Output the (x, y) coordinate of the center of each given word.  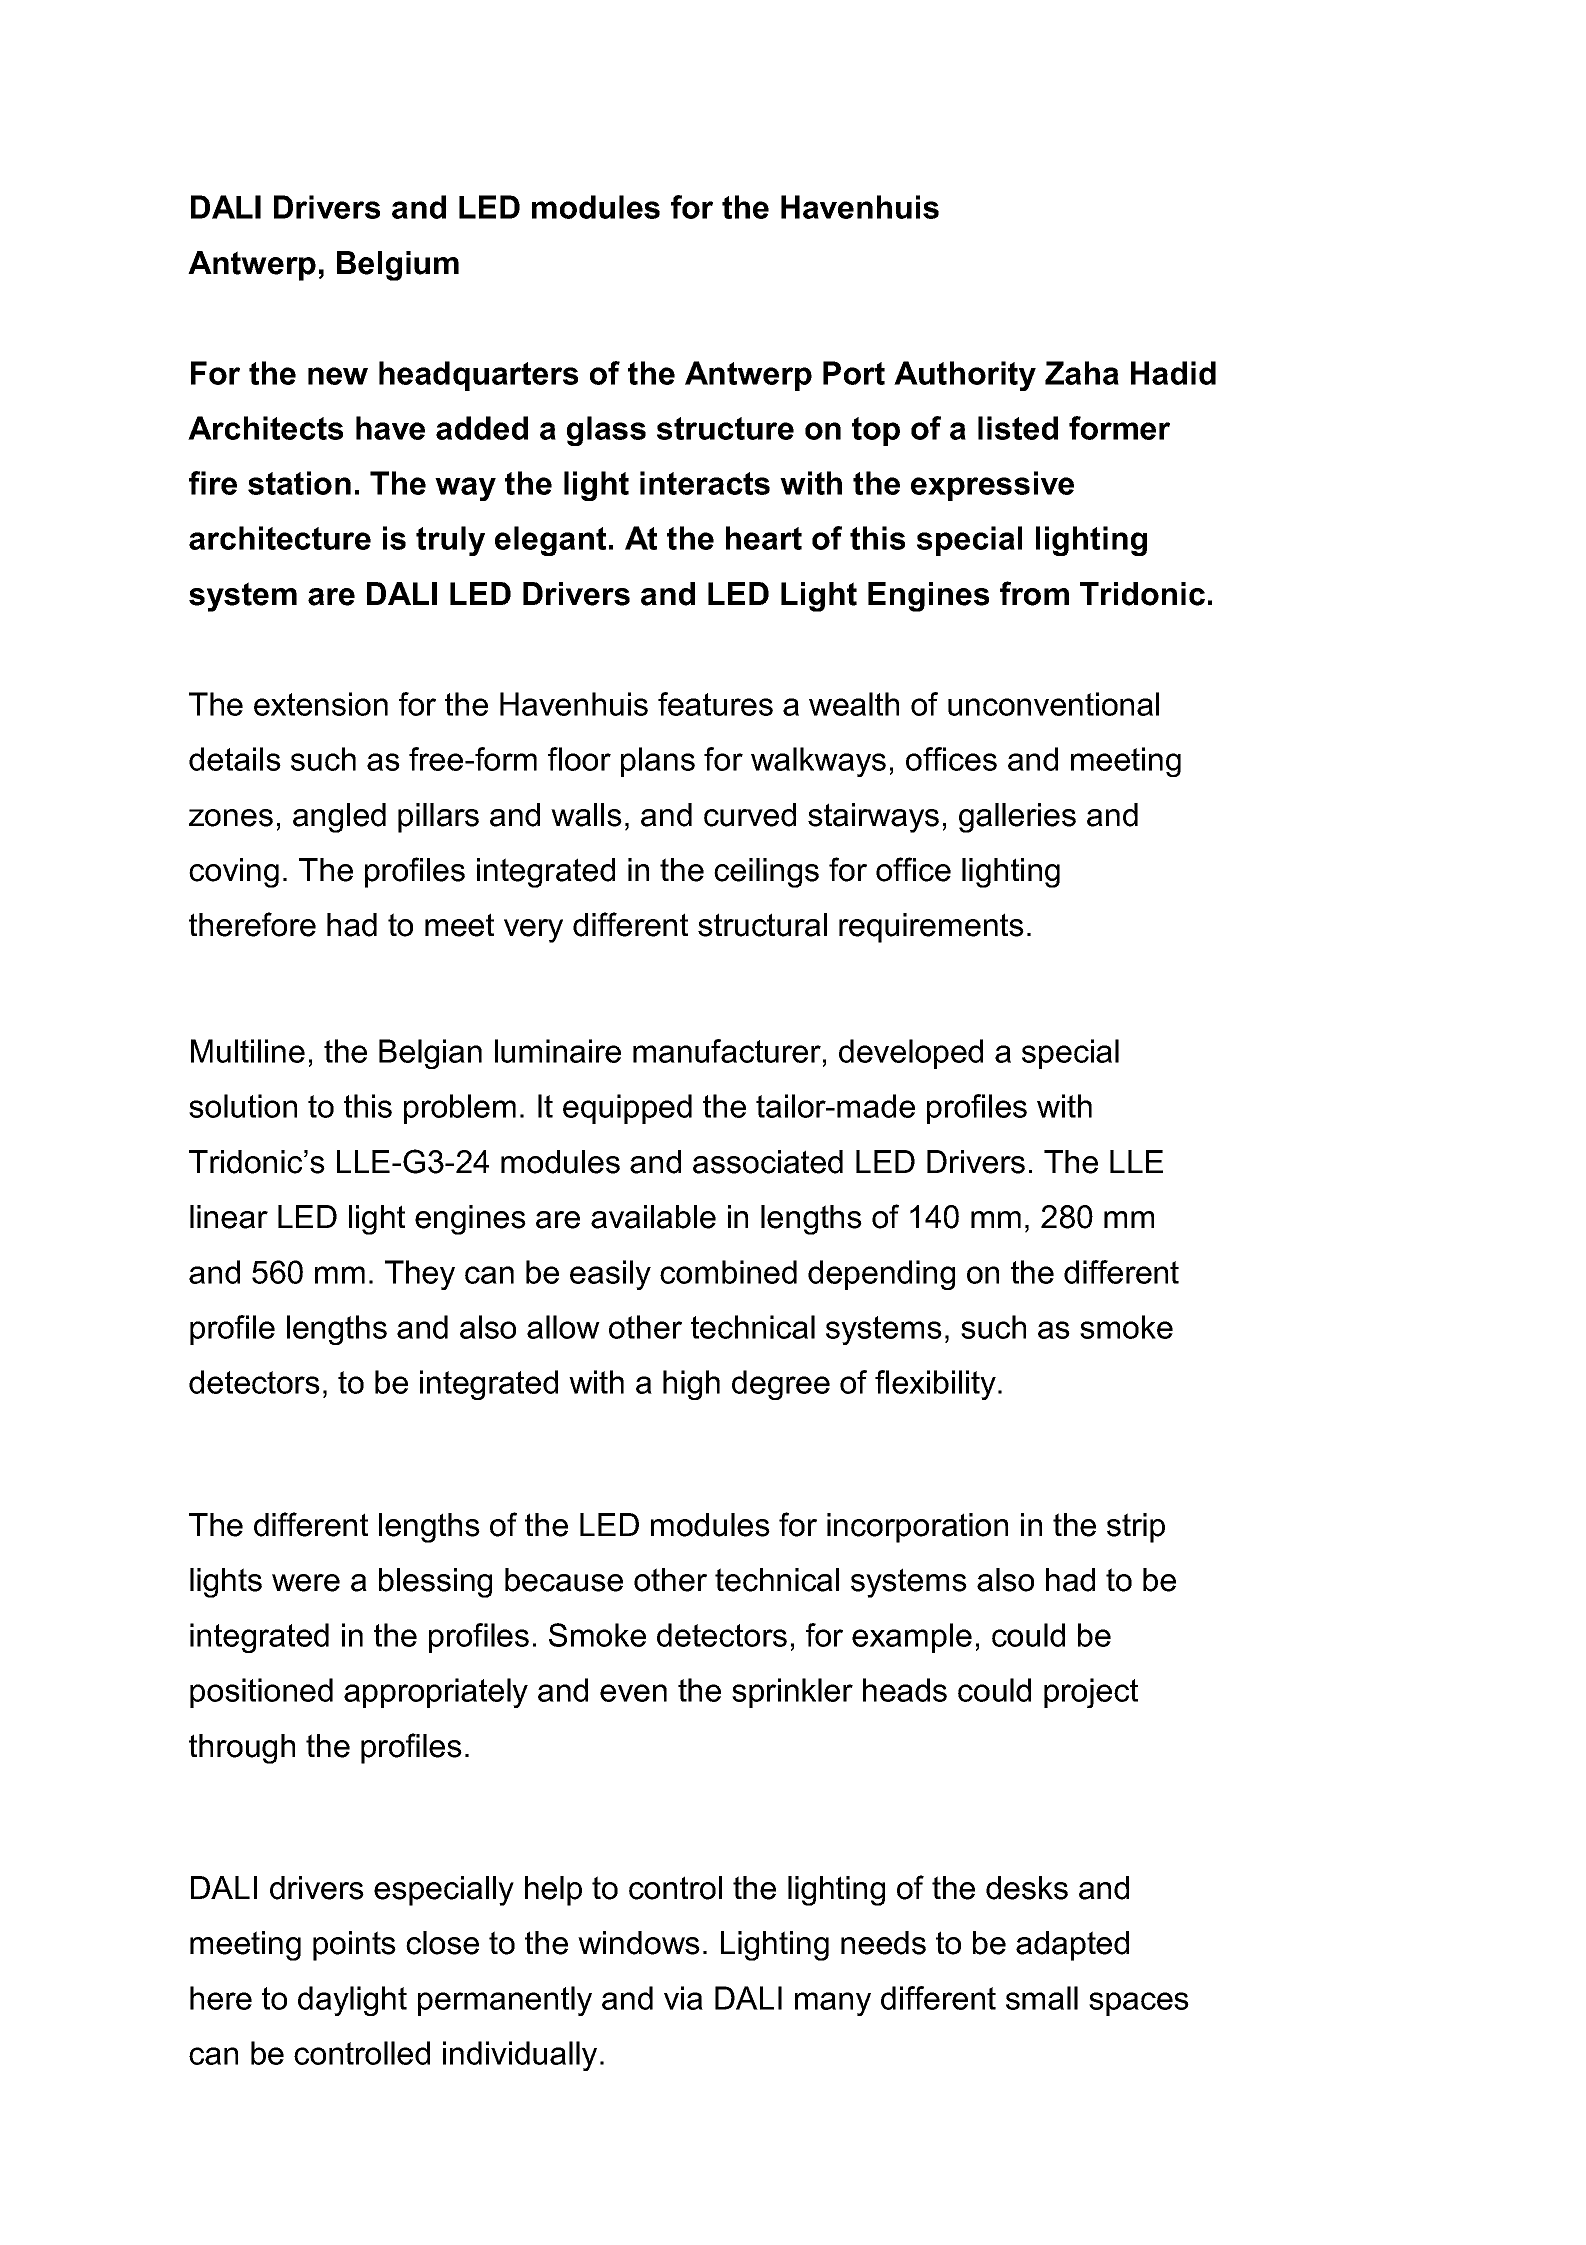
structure (725, 428)
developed (911, 1054)
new (338, 376)
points (354, 1946)
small (1042, 1998)
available (653, 1217)
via (683, 1998)
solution (243, 1106)
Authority (965, 376)
